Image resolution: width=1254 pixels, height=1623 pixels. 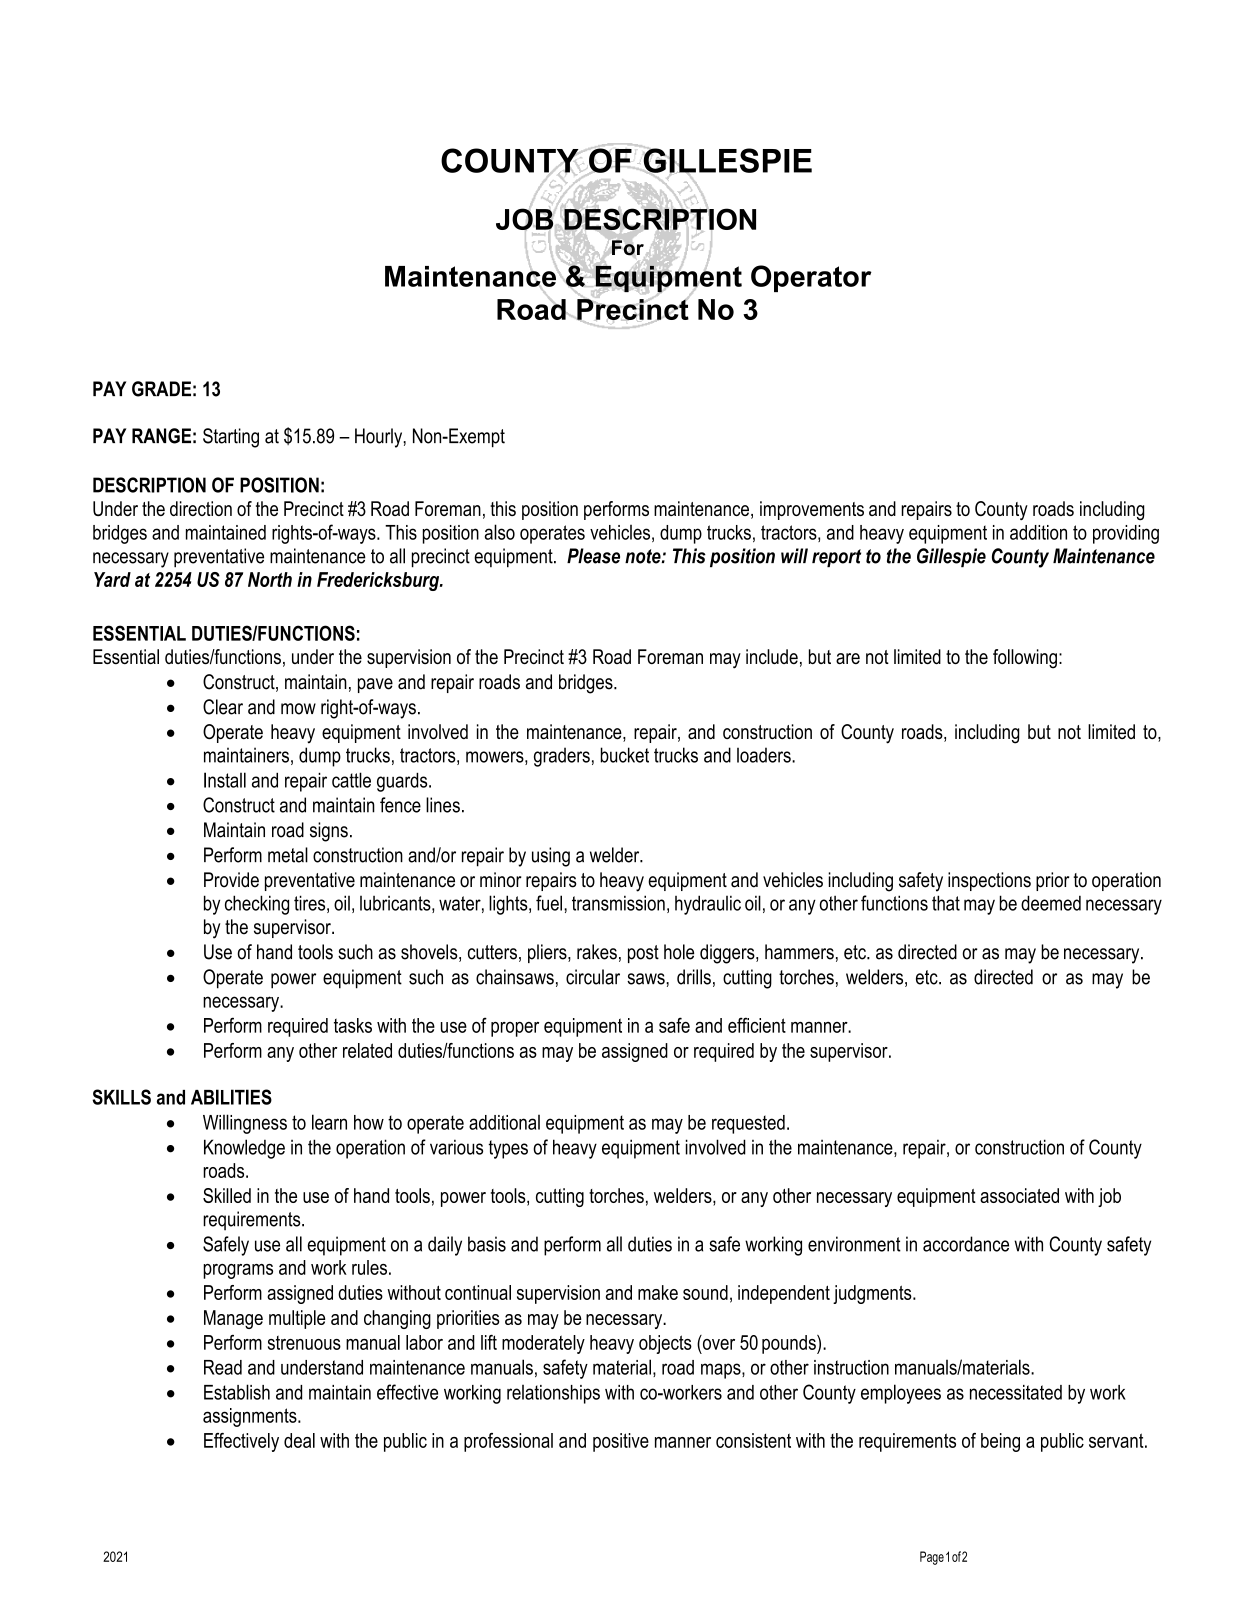 What do you see at coordinates (223, 707) in the image?
I see `Clear` at bounding box center [223, 707].
